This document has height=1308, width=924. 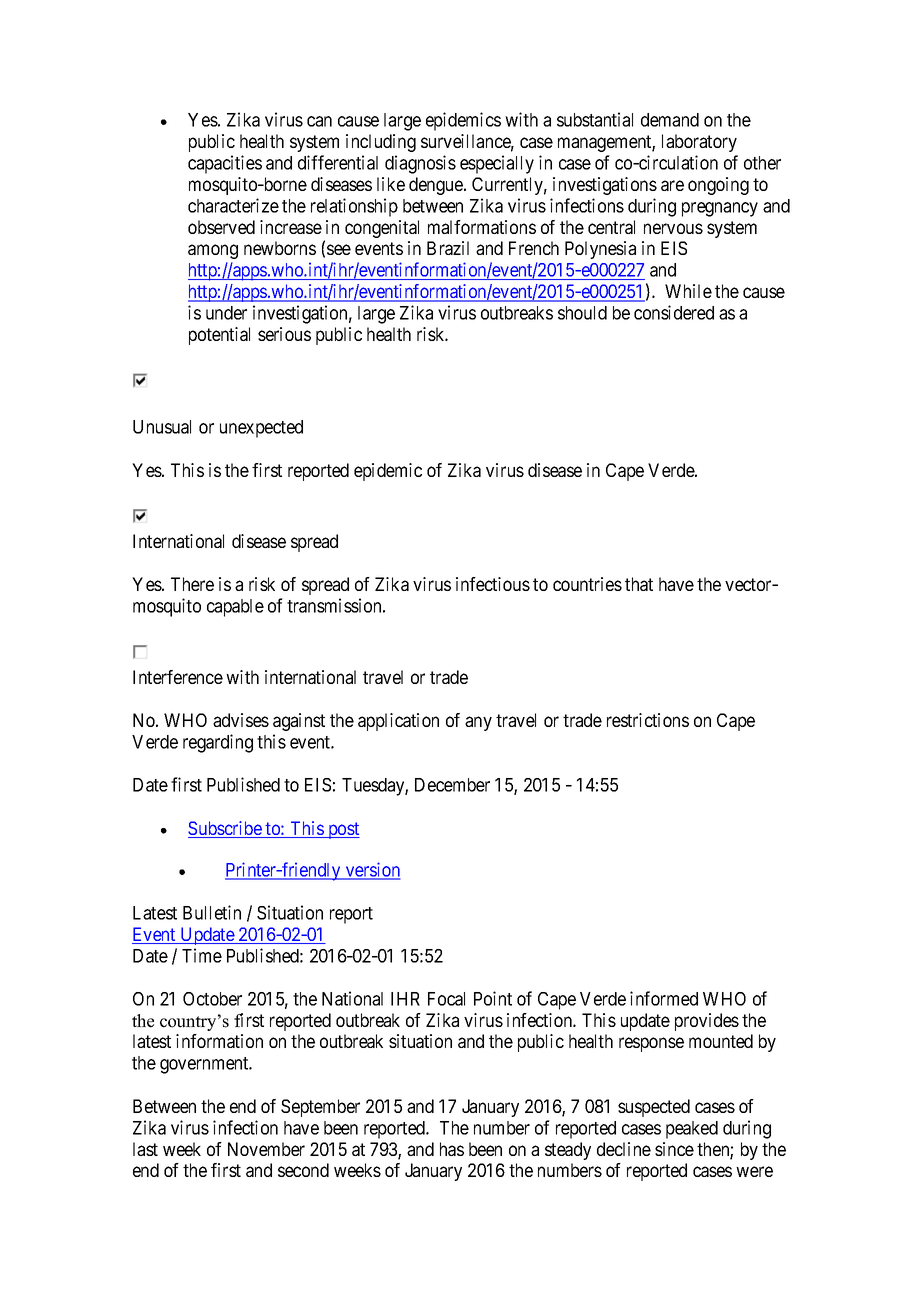 I want to click on capacities, so click(x=225, y=164).
